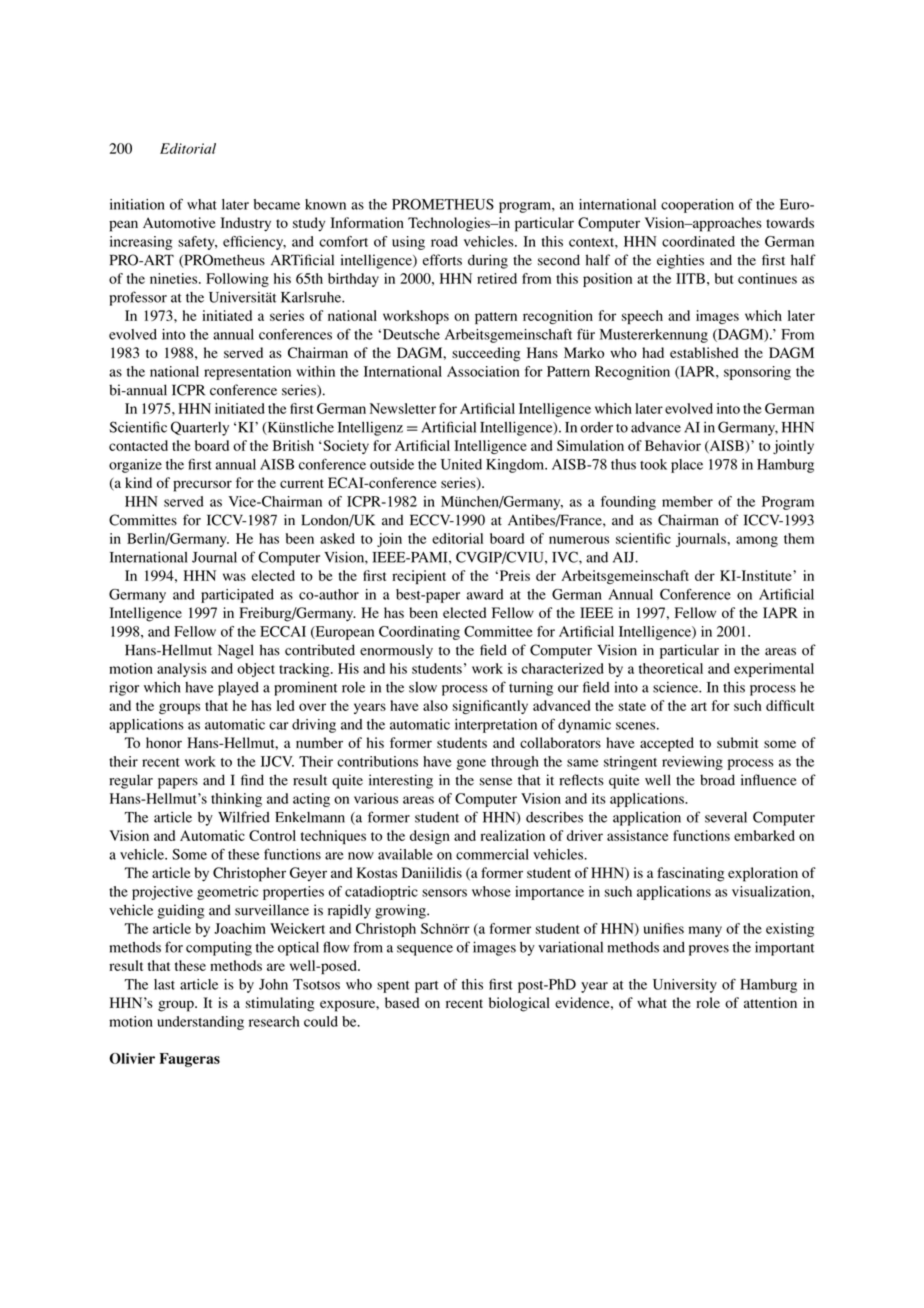  Describe the element at coordinates (246, 224) in the page. I see `Industry` at that location.
